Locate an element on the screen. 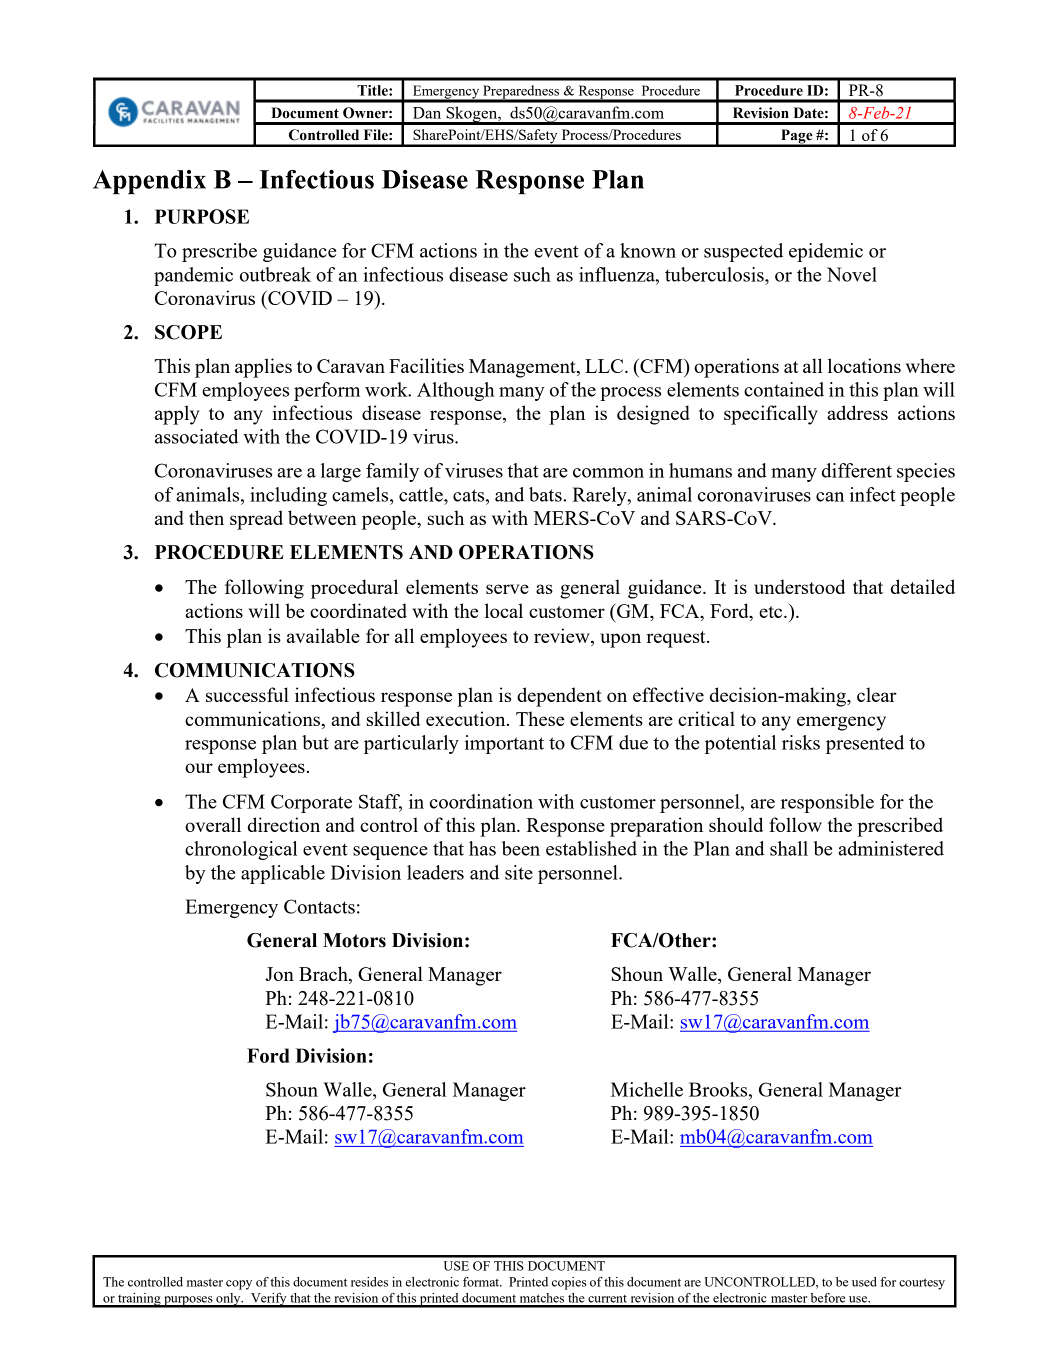 This screenshot has width=1049, height=1357. copy is located at coordinates (239, 1285).
